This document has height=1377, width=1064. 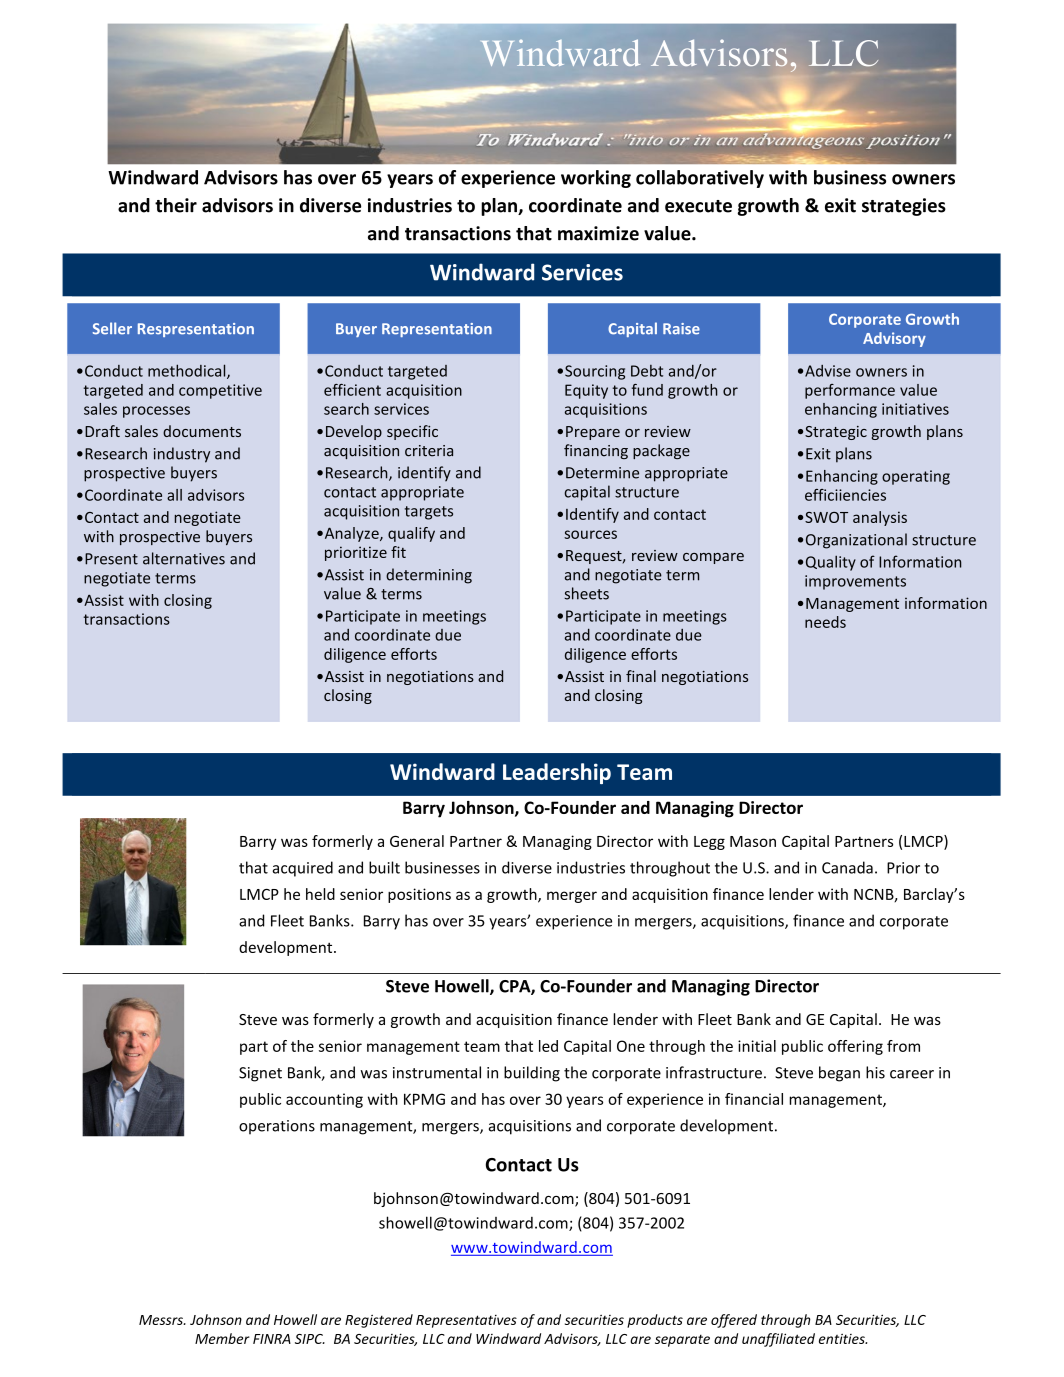 I want to click on strategies, so click(x=904, y=207).
